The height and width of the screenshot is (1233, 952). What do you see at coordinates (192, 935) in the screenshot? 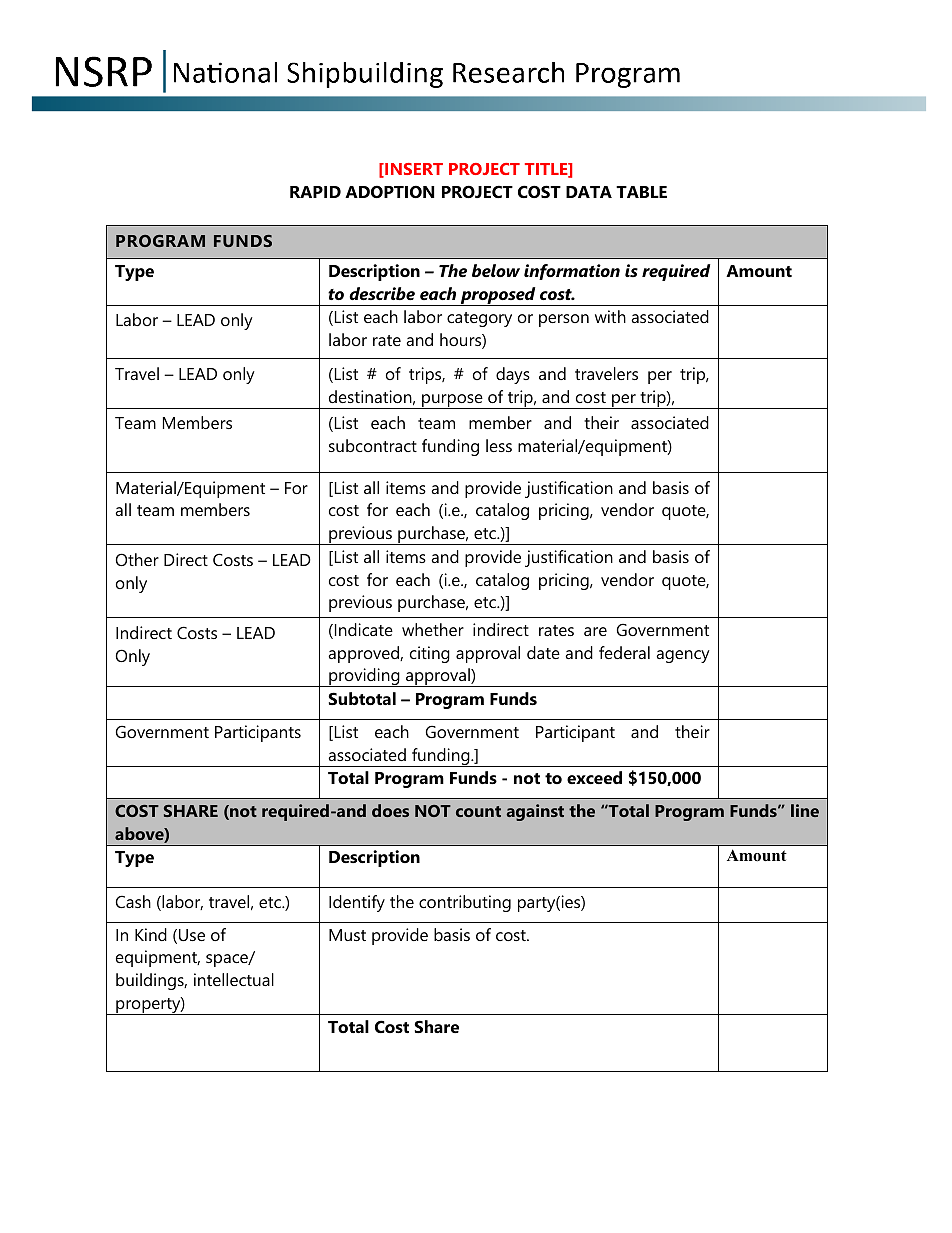
I see `Use` at bounding box center [192, 935].
